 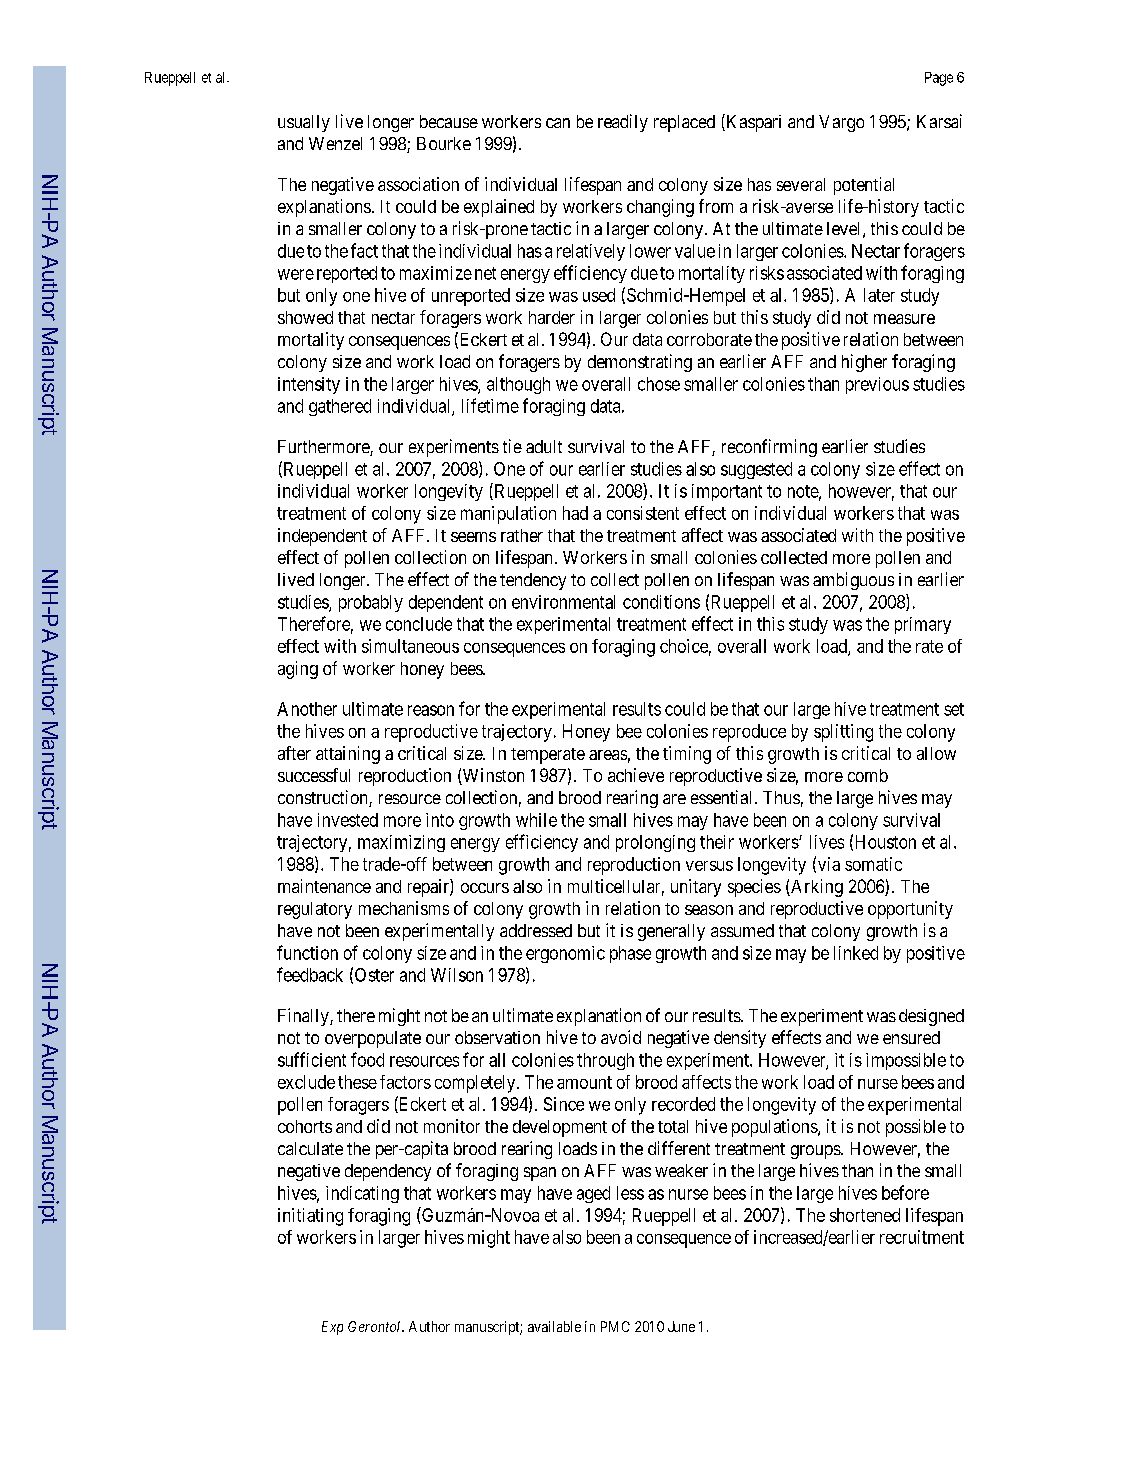 I want to click on readily, so click(x=623, y=123).
